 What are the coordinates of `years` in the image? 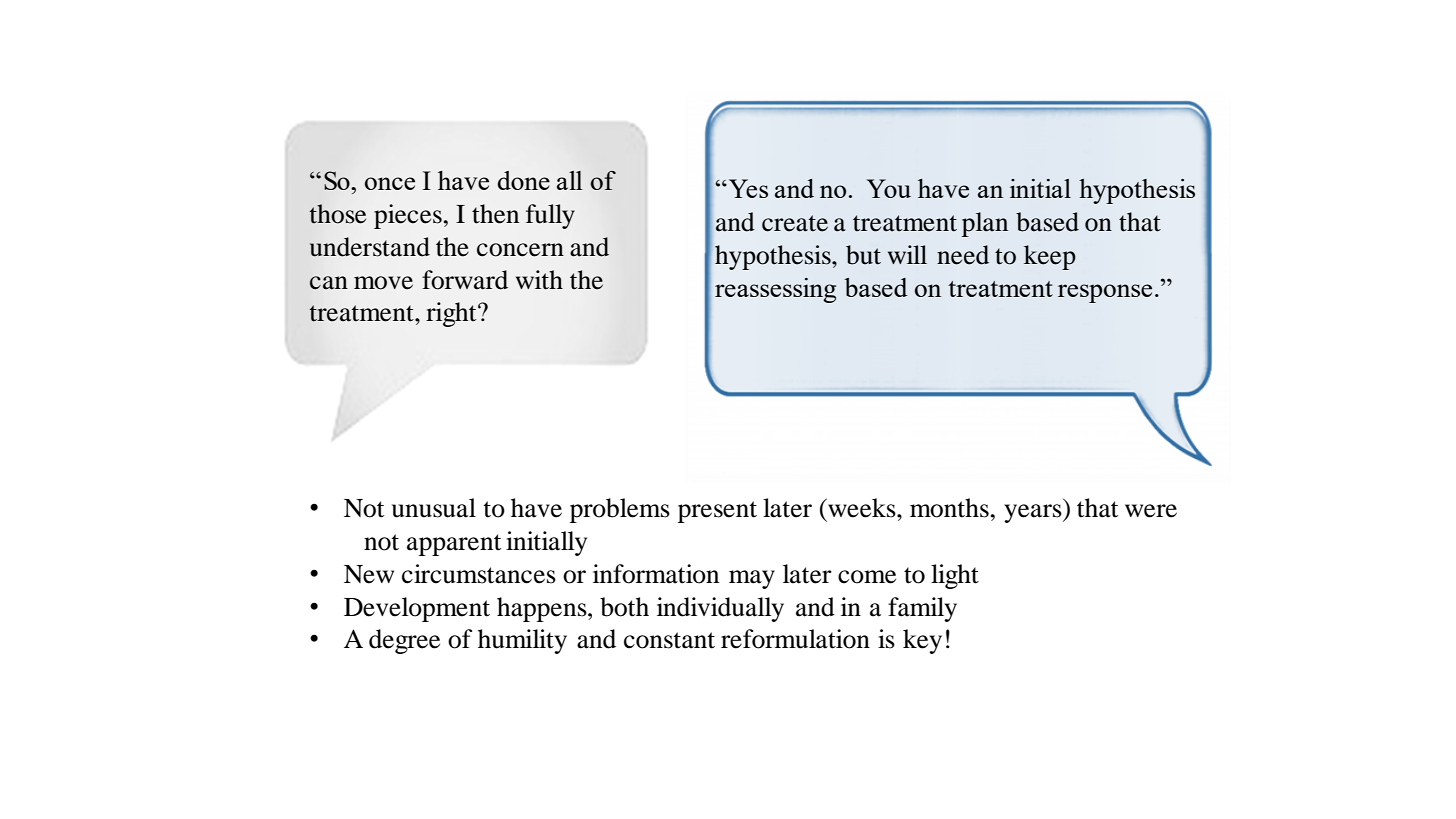 It's located at (1034, 513).
